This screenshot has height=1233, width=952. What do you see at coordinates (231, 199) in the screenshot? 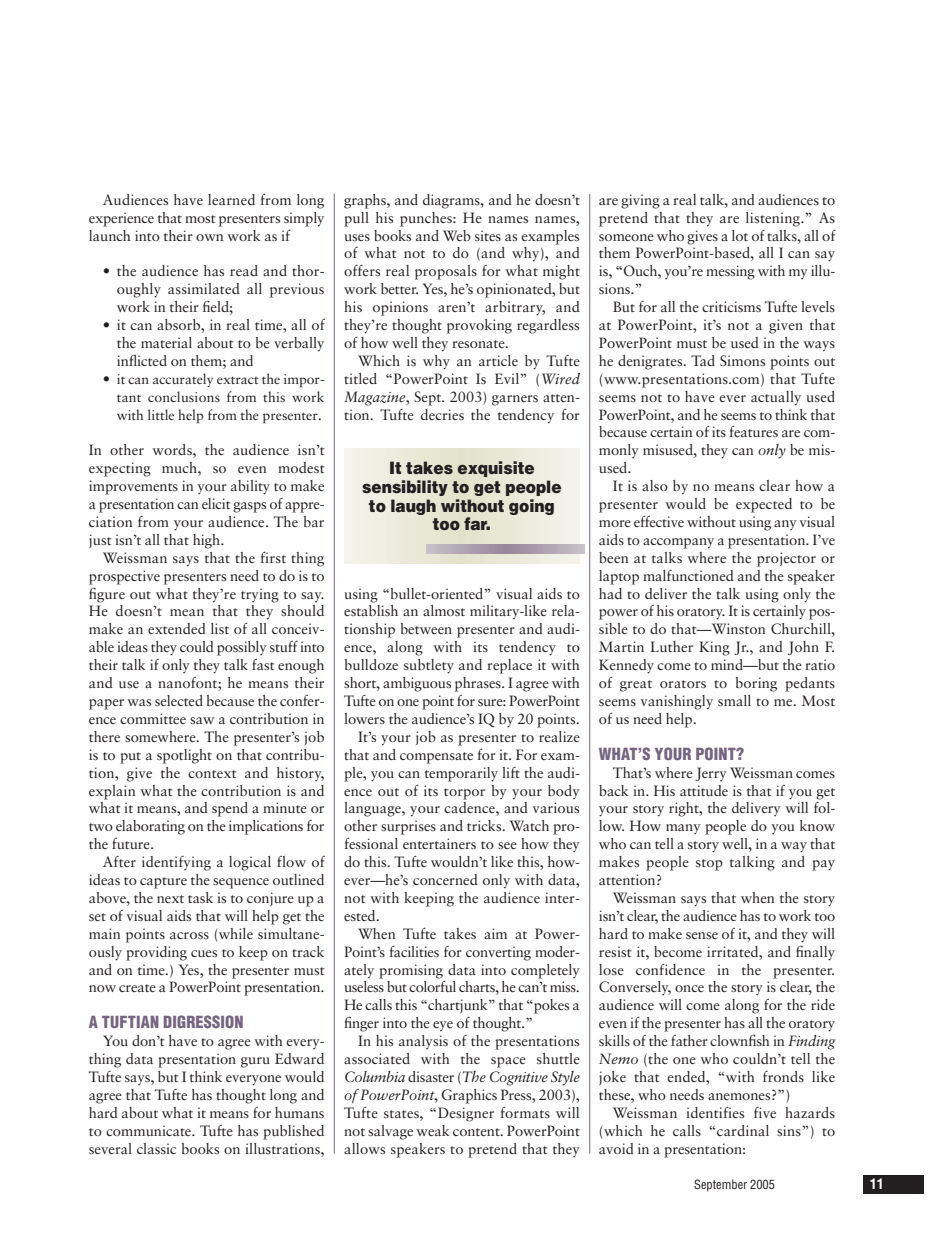
I see `learned` at bounding box center [231, 199].
